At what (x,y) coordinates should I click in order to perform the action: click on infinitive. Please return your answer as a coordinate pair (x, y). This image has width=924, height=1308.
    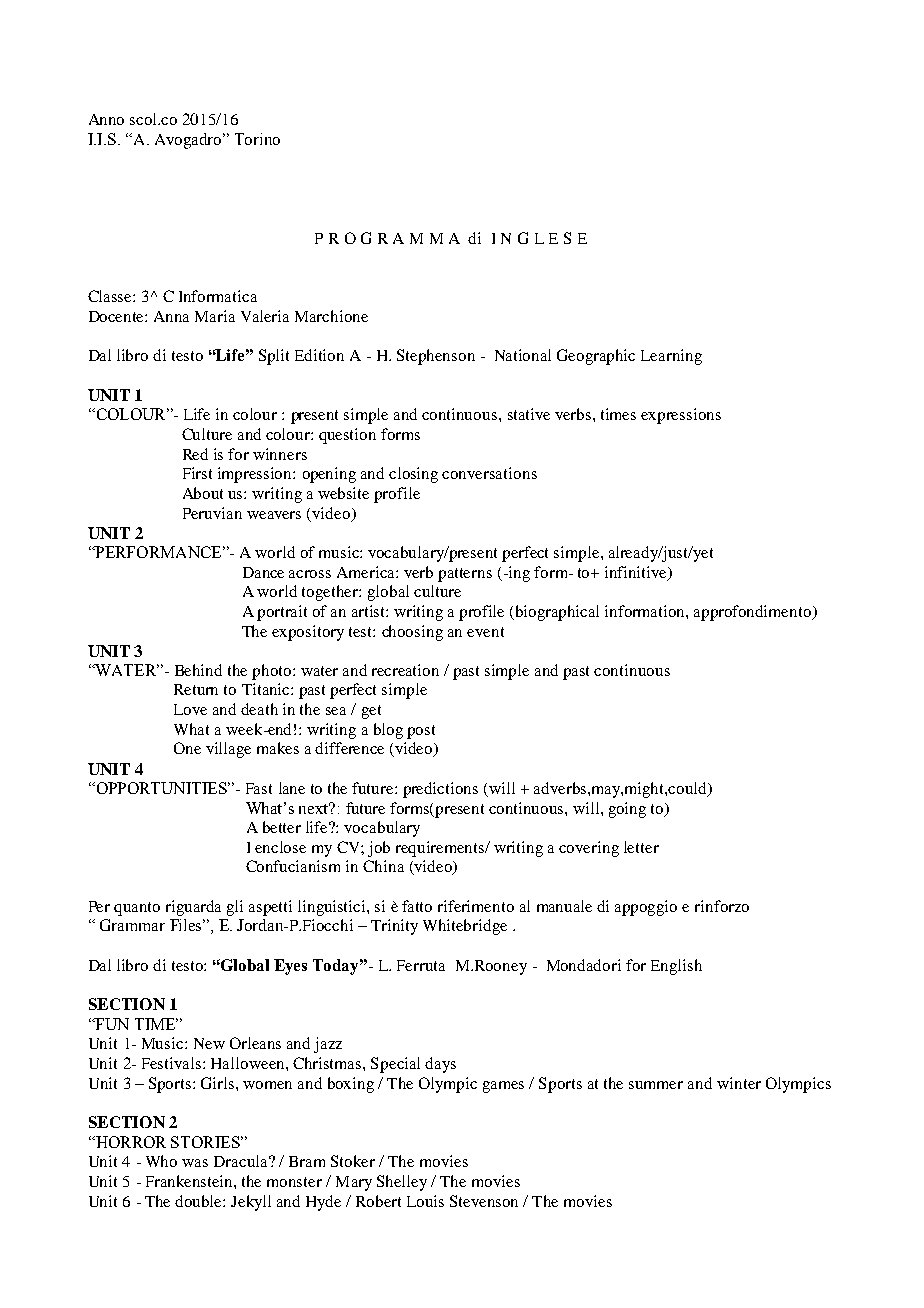
    Looking at the image, I should click on (637, 573).
